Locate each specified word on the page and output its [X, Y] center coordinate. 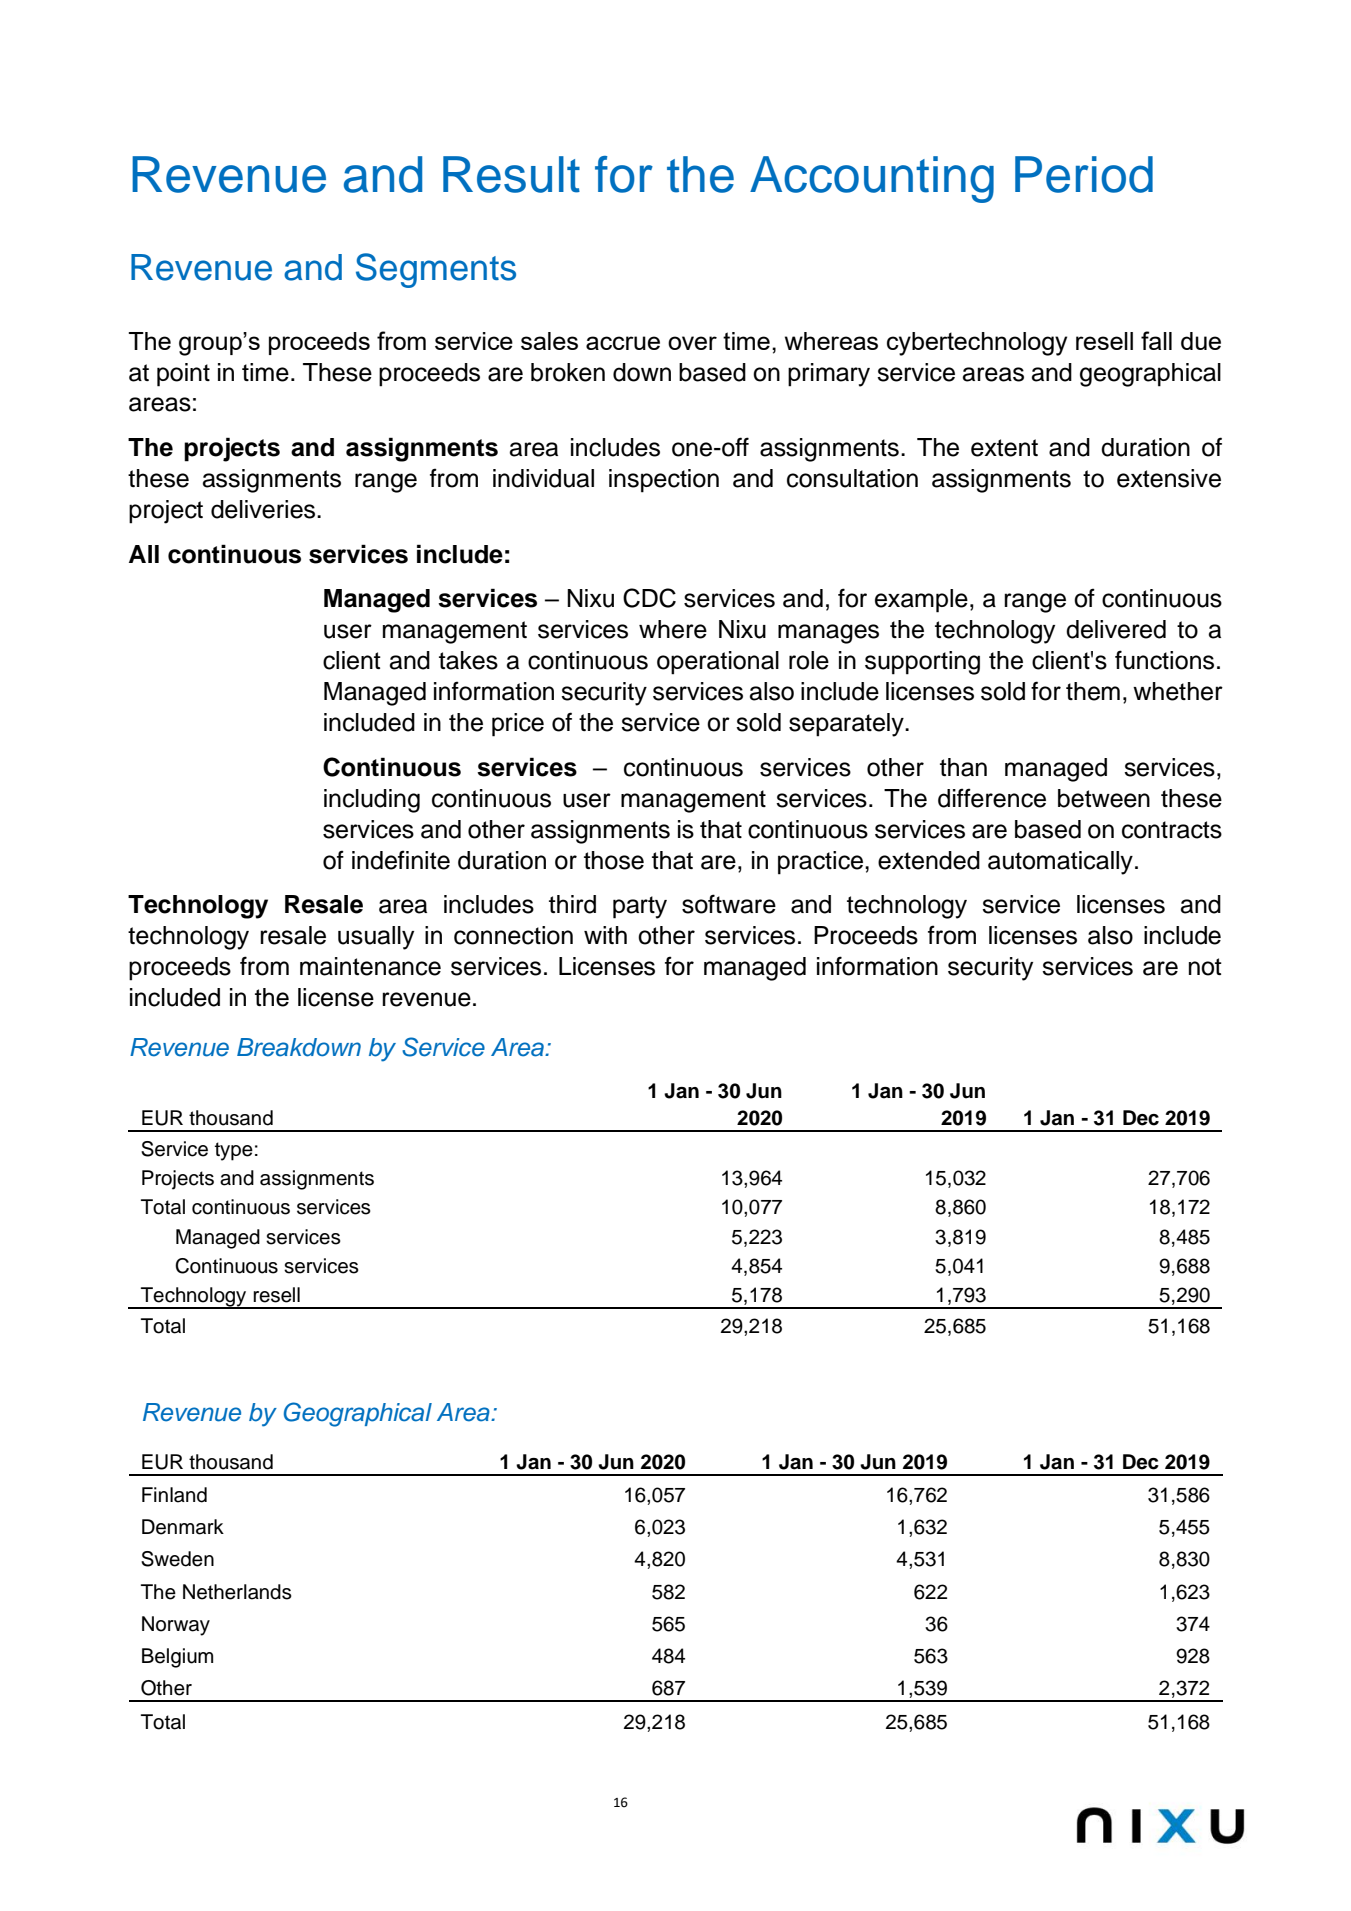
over [692, 343]
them [1093, 691]
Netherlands [237, 1592]
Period [1084, 174]
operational [718, 663]
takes [468, 660]
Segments [436, 270]
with [605, 935]
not [1205, 967]
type [234, 1151]
